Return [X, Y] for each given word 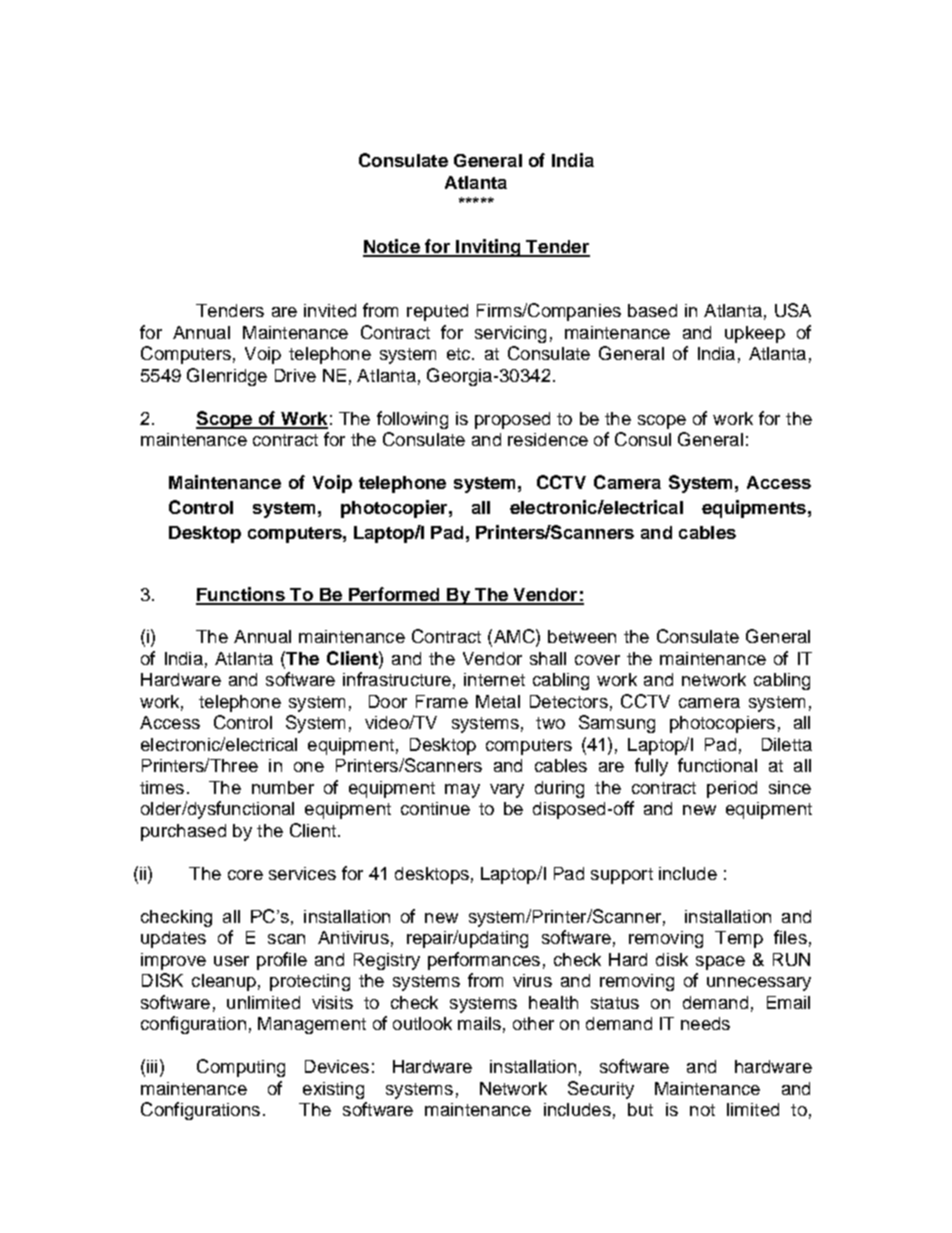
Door [388, 701]
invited [330, 310]
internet [494, 679]
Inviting [488, 248]
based [652, 310]
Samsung [617, 724]
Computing [241, 1068]
